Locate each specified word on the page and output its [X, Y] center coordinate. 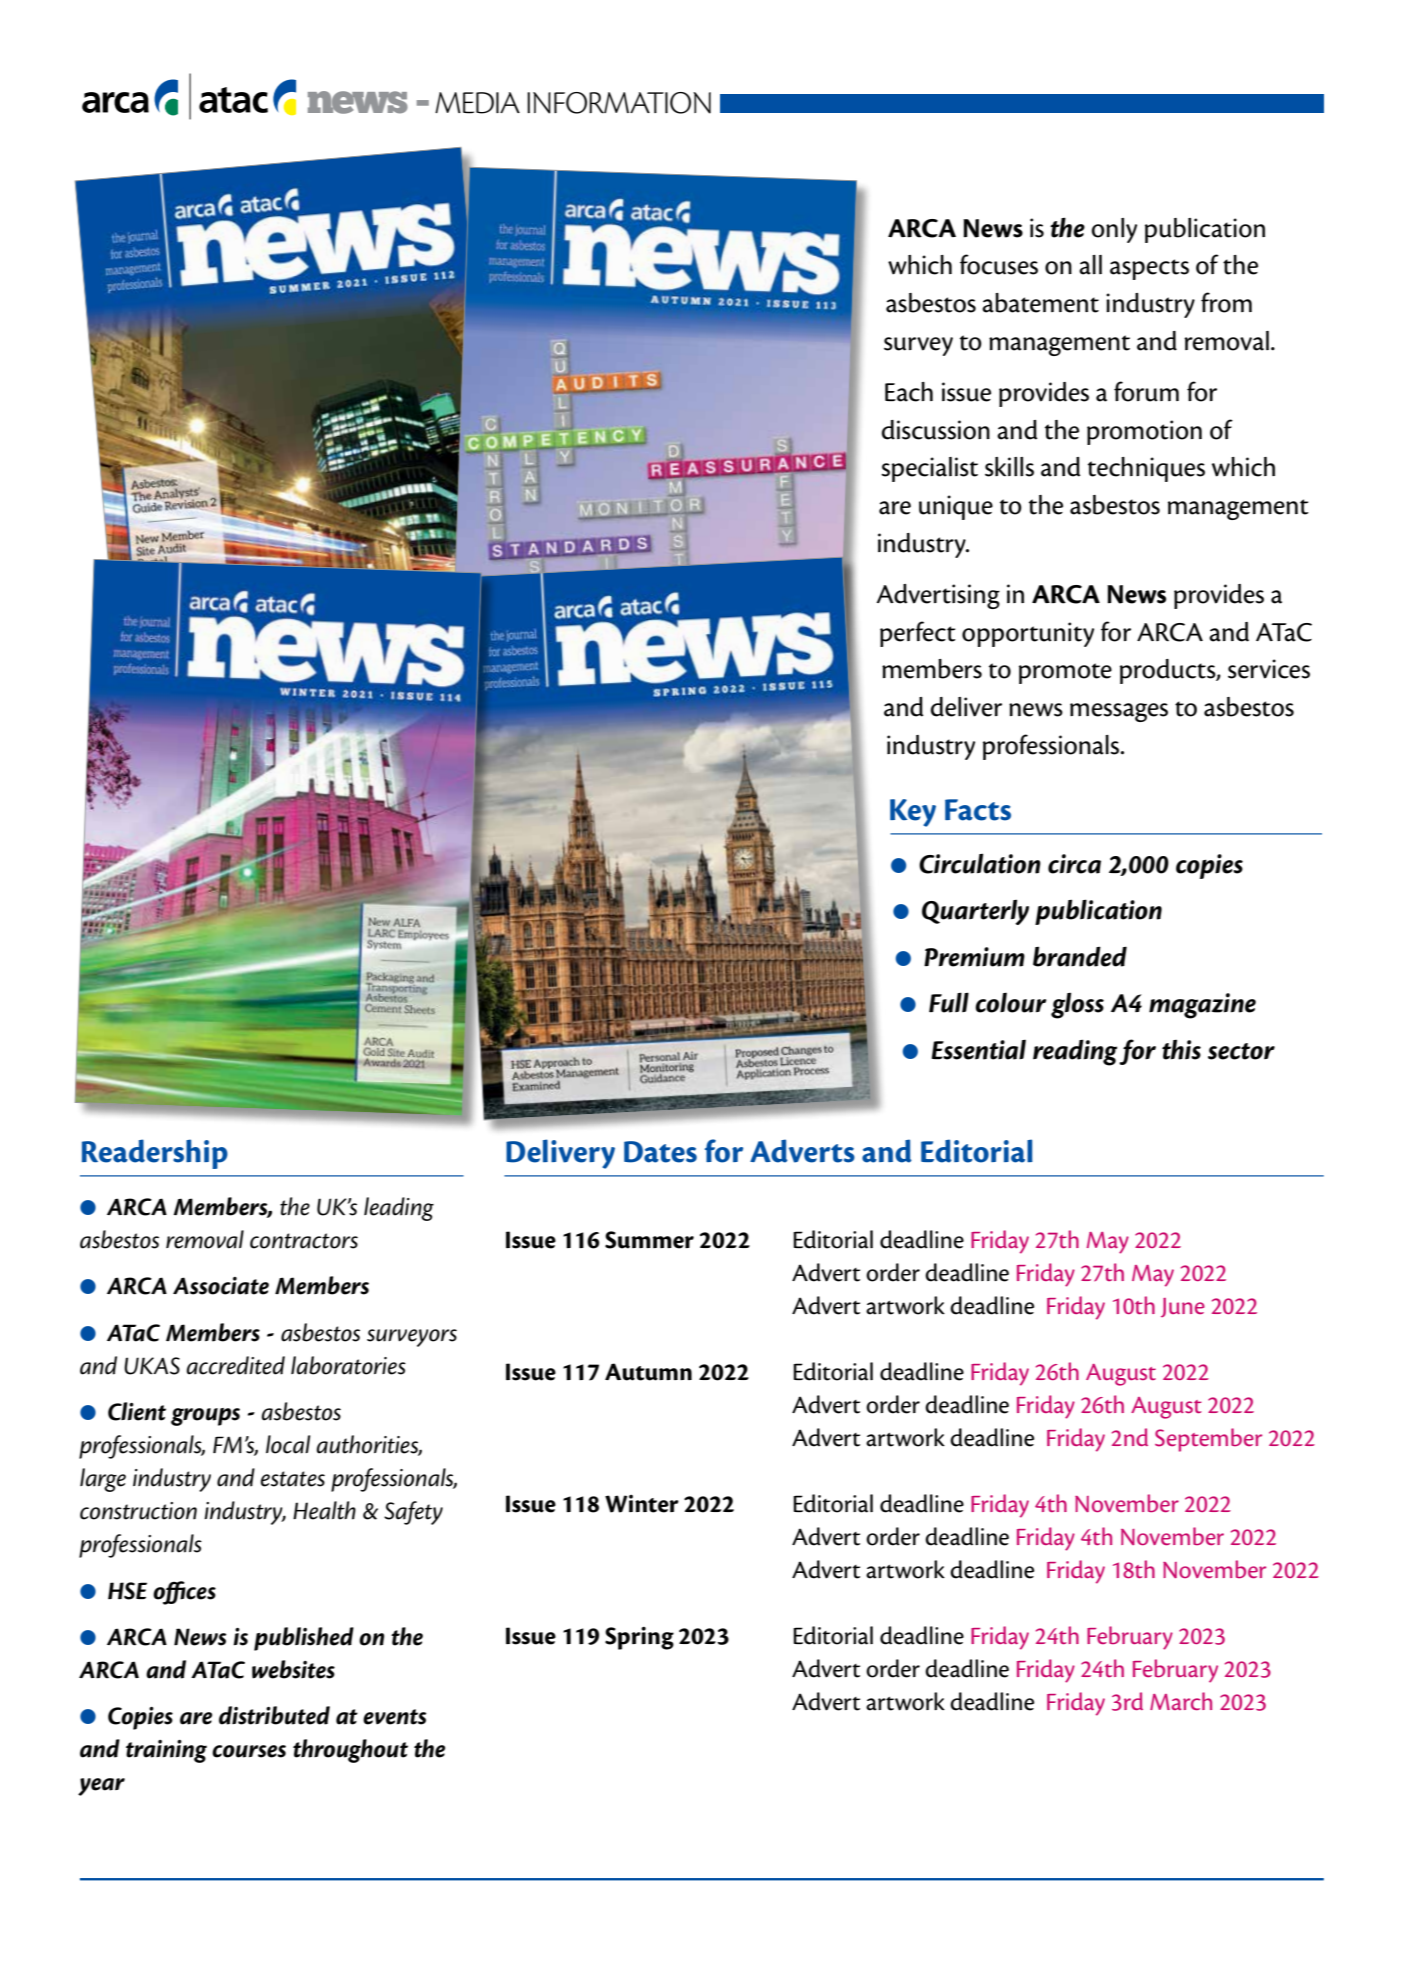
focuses [999, 264]
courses [249, 1751]
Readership [155, 1154]
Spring [639, 1638]
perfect [918, 634]
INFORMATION [619, 103]
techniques [1146, 469]
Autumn [648, 1372]
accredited [235, 1365]
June [1183, 1307]
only [1114, 230]
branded [1080, 956]
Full [949, 1002]
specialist [929, 469]
